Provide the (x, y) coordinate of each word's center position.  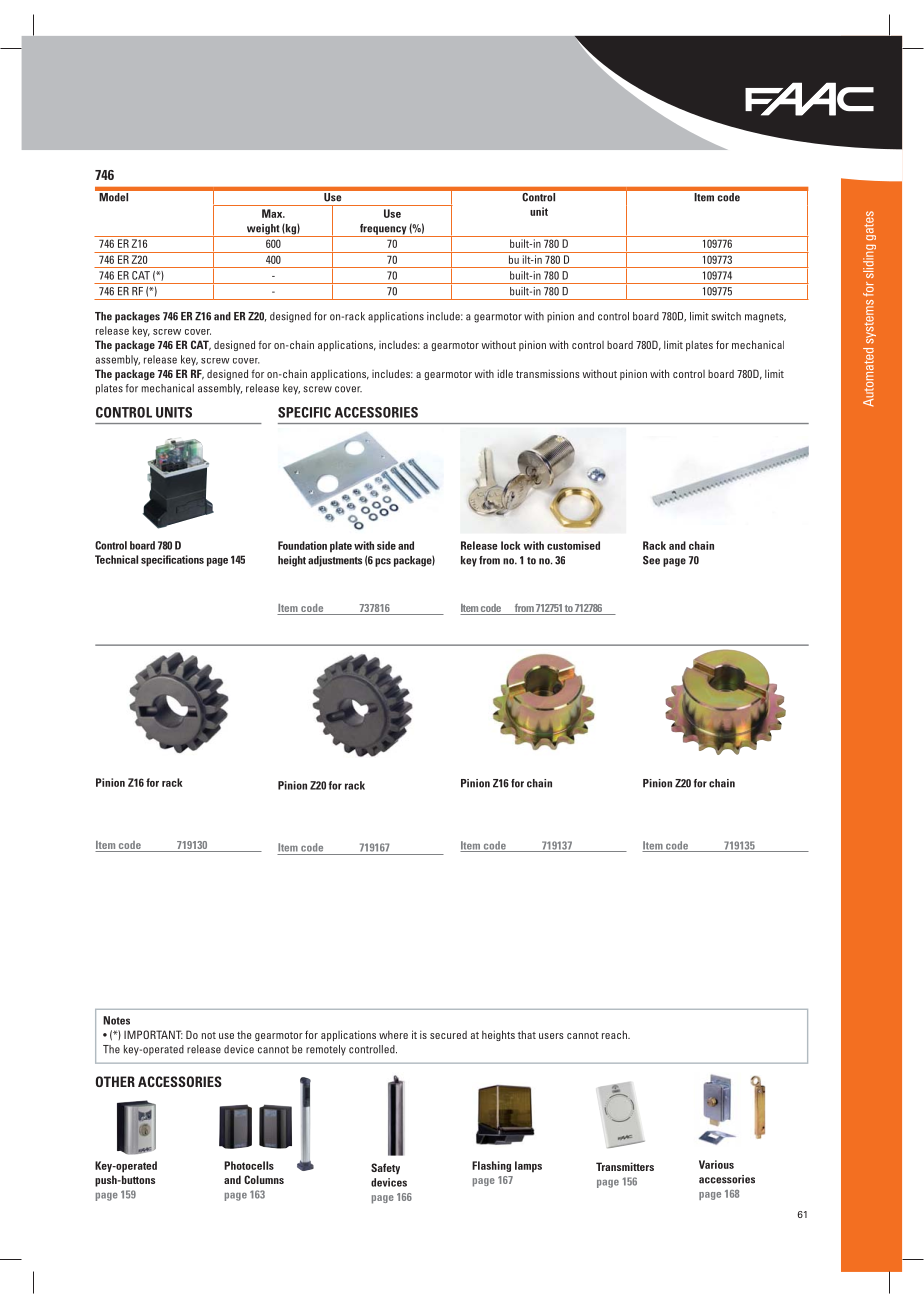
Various (716, 1164)
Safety (385, 1168)
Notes (116, 1020)
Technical (116, 559)
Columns (264, 1179)
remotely (326, 1050)
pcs (383, 562)
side (386, 545)
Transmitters (625, 1166)
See (651, 560)
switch (726, 316)
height (292, 561)
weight (262, 230)
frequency (383, 230)
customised (573, 545)
